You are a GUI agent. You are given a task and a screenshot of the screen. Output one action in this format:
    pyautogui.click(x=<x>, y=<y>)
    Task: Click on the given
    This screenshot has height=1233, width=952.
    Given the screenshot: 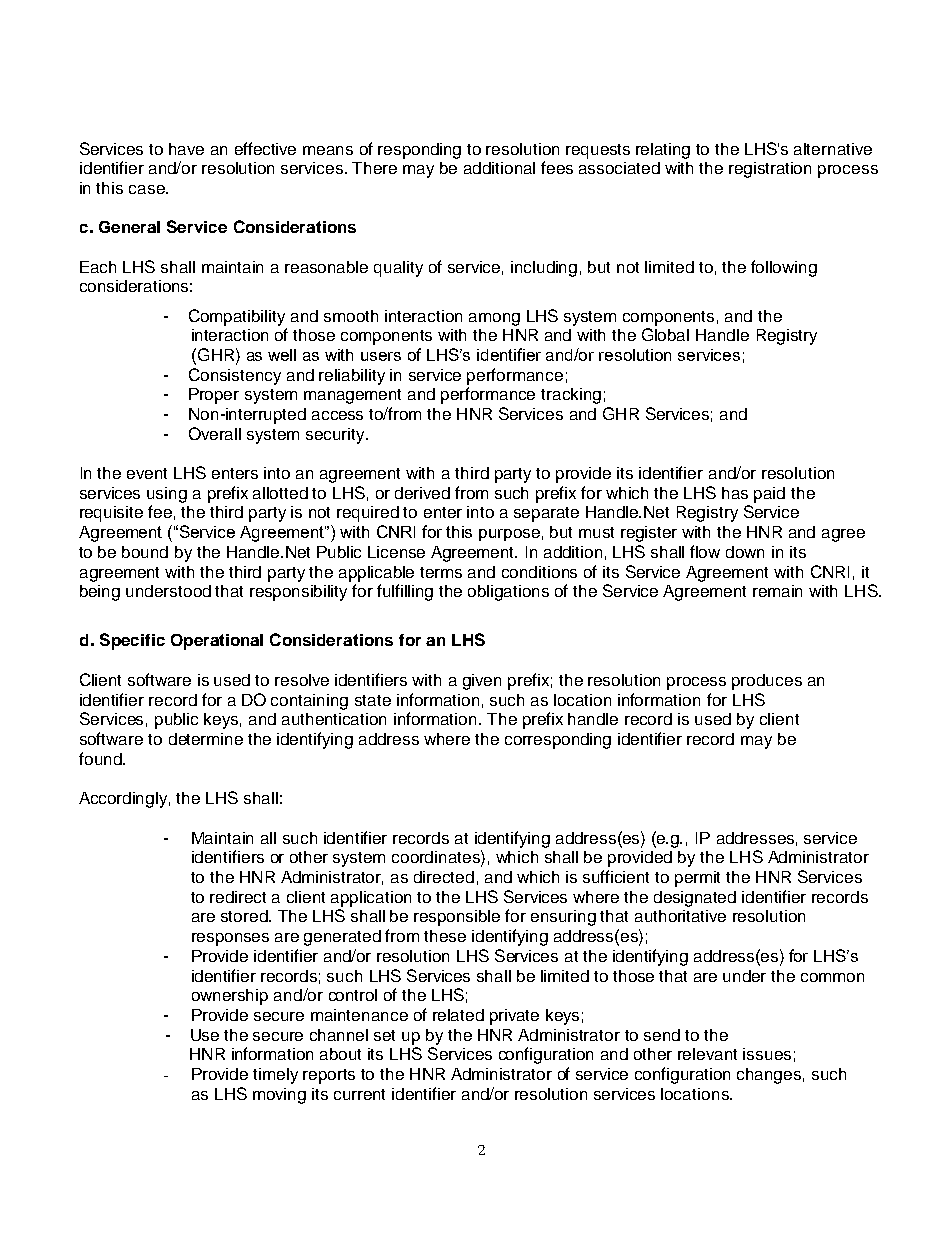 What is the action you would take?
    pyautogui.click(x=482, y=682)
